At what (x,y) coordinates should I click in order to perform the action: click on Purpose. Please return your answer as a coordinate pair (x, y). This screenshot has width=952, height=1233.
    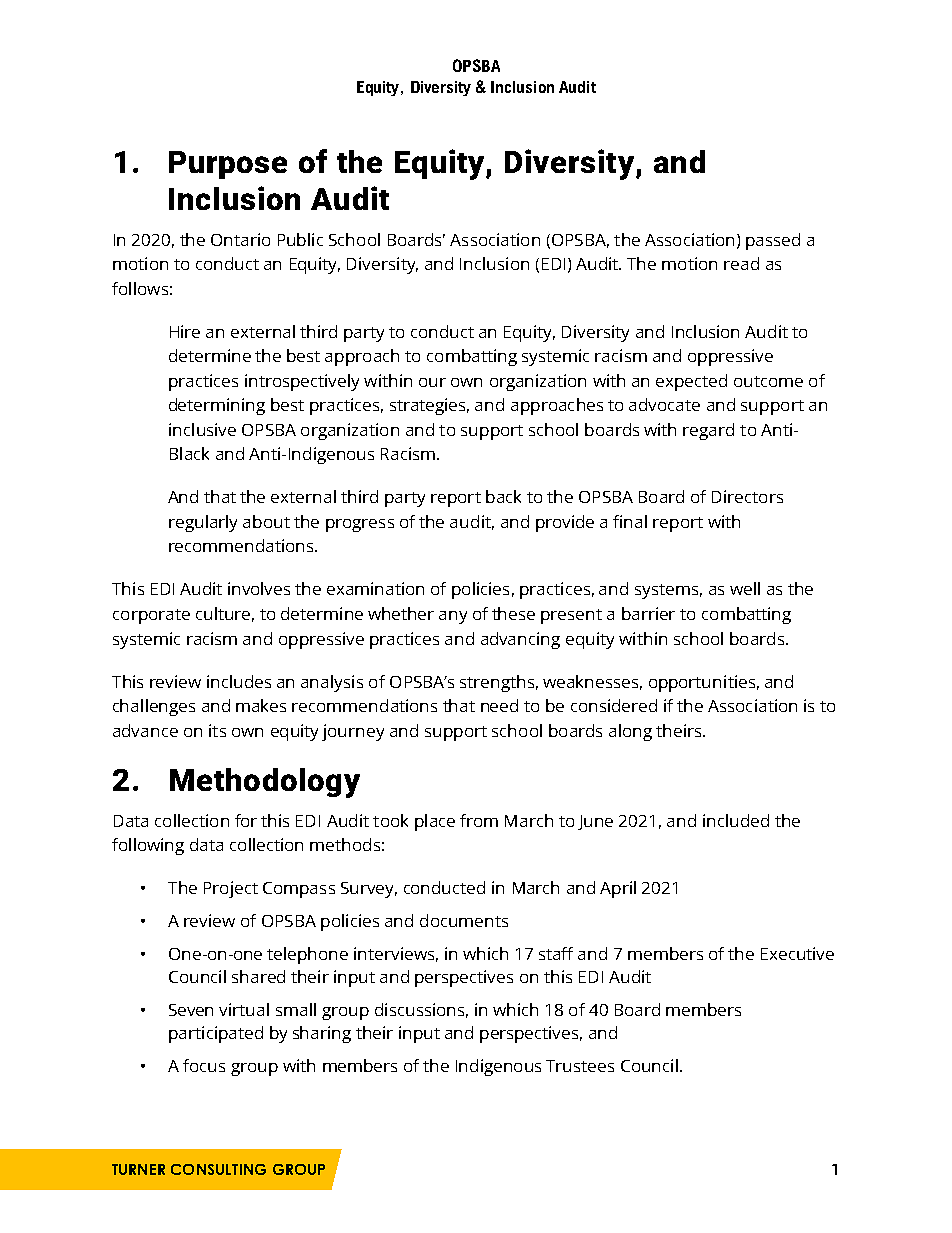
    Looking at the image, I should click on (228, 165).
